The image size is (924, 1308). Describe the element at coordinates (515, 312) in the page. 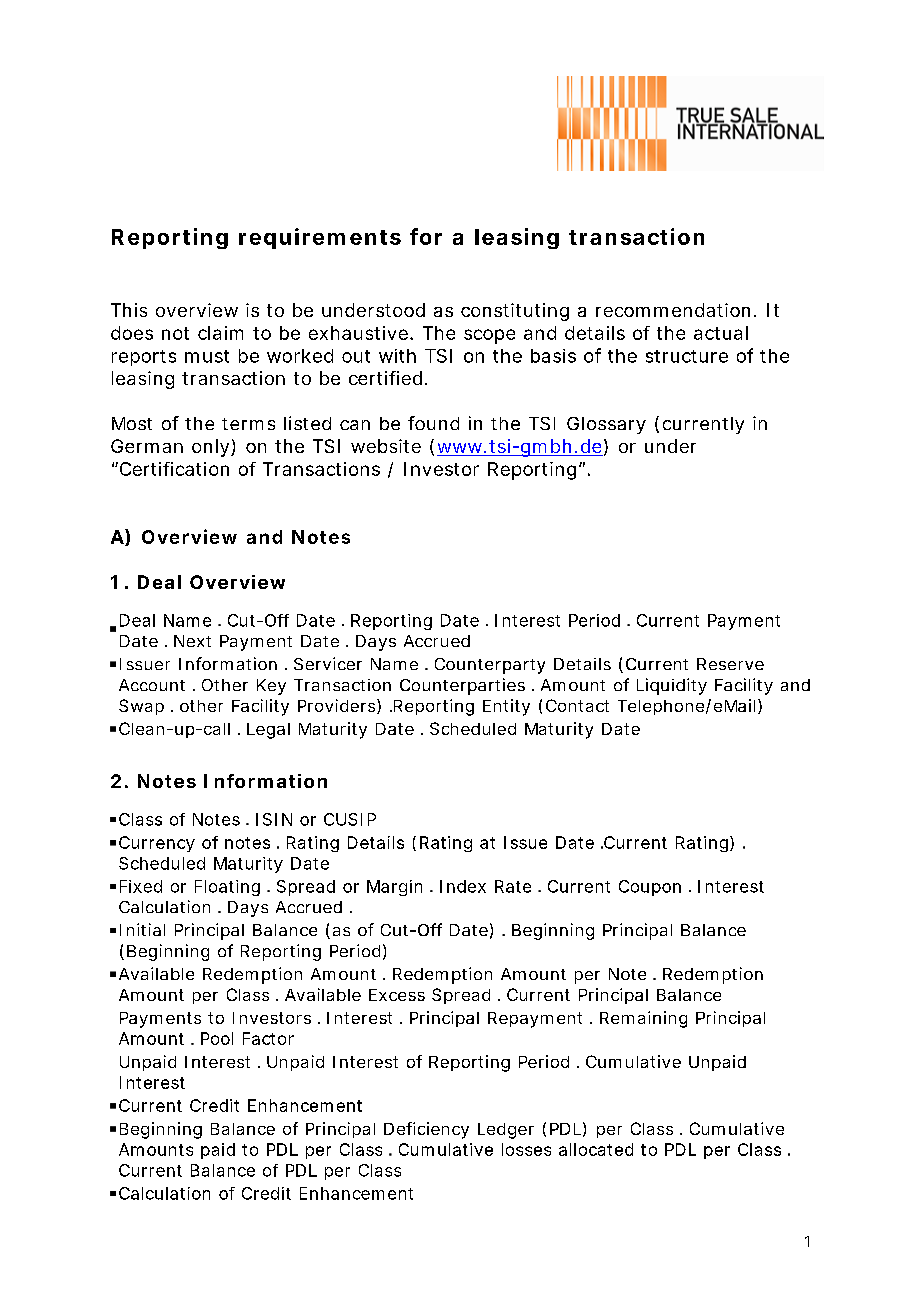

I see `constituting` at that location.
